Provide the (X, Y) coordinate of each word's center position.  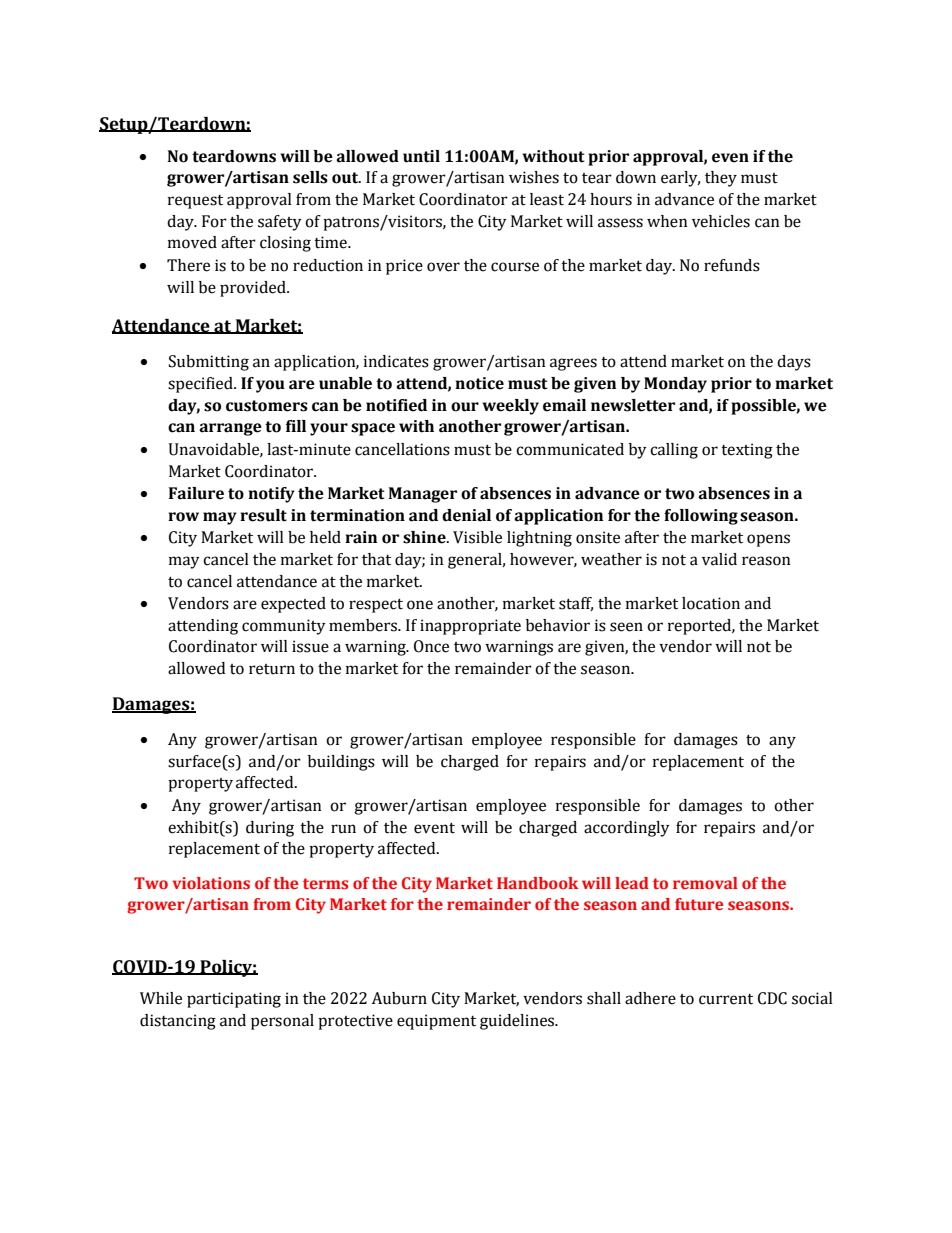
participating (234, 1000)
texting (747, 451)
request (195, 202)
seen (626, 627)
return (272, 669)
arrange (230, 429)
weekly (510, 407)
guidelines (518, 1022)
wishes (534, 177)
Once (431, 646)
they (721, 179)
